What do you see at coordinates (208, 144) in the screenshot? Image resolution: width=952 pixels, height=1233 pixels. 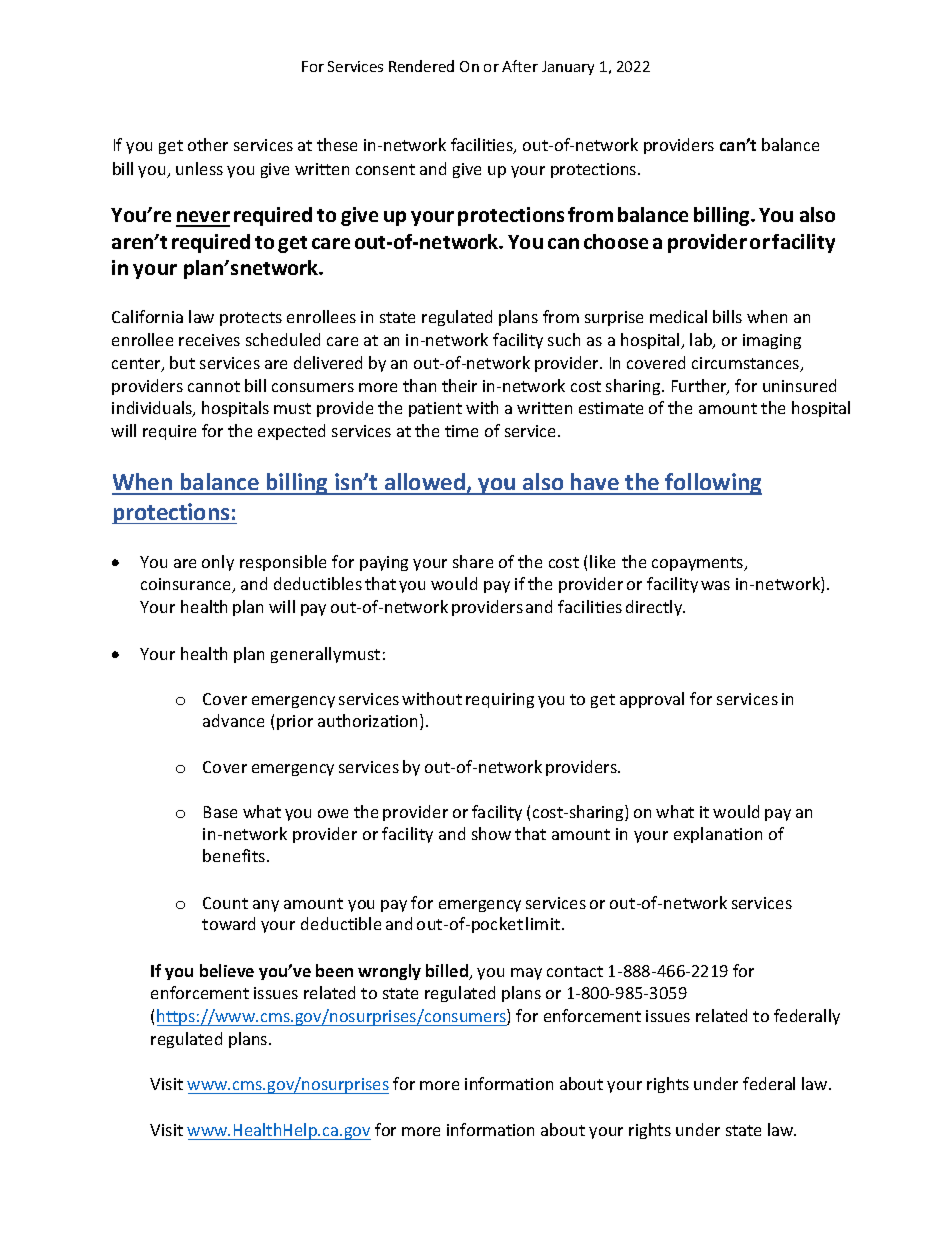 I see `other` at bounding box center [208, 144].
